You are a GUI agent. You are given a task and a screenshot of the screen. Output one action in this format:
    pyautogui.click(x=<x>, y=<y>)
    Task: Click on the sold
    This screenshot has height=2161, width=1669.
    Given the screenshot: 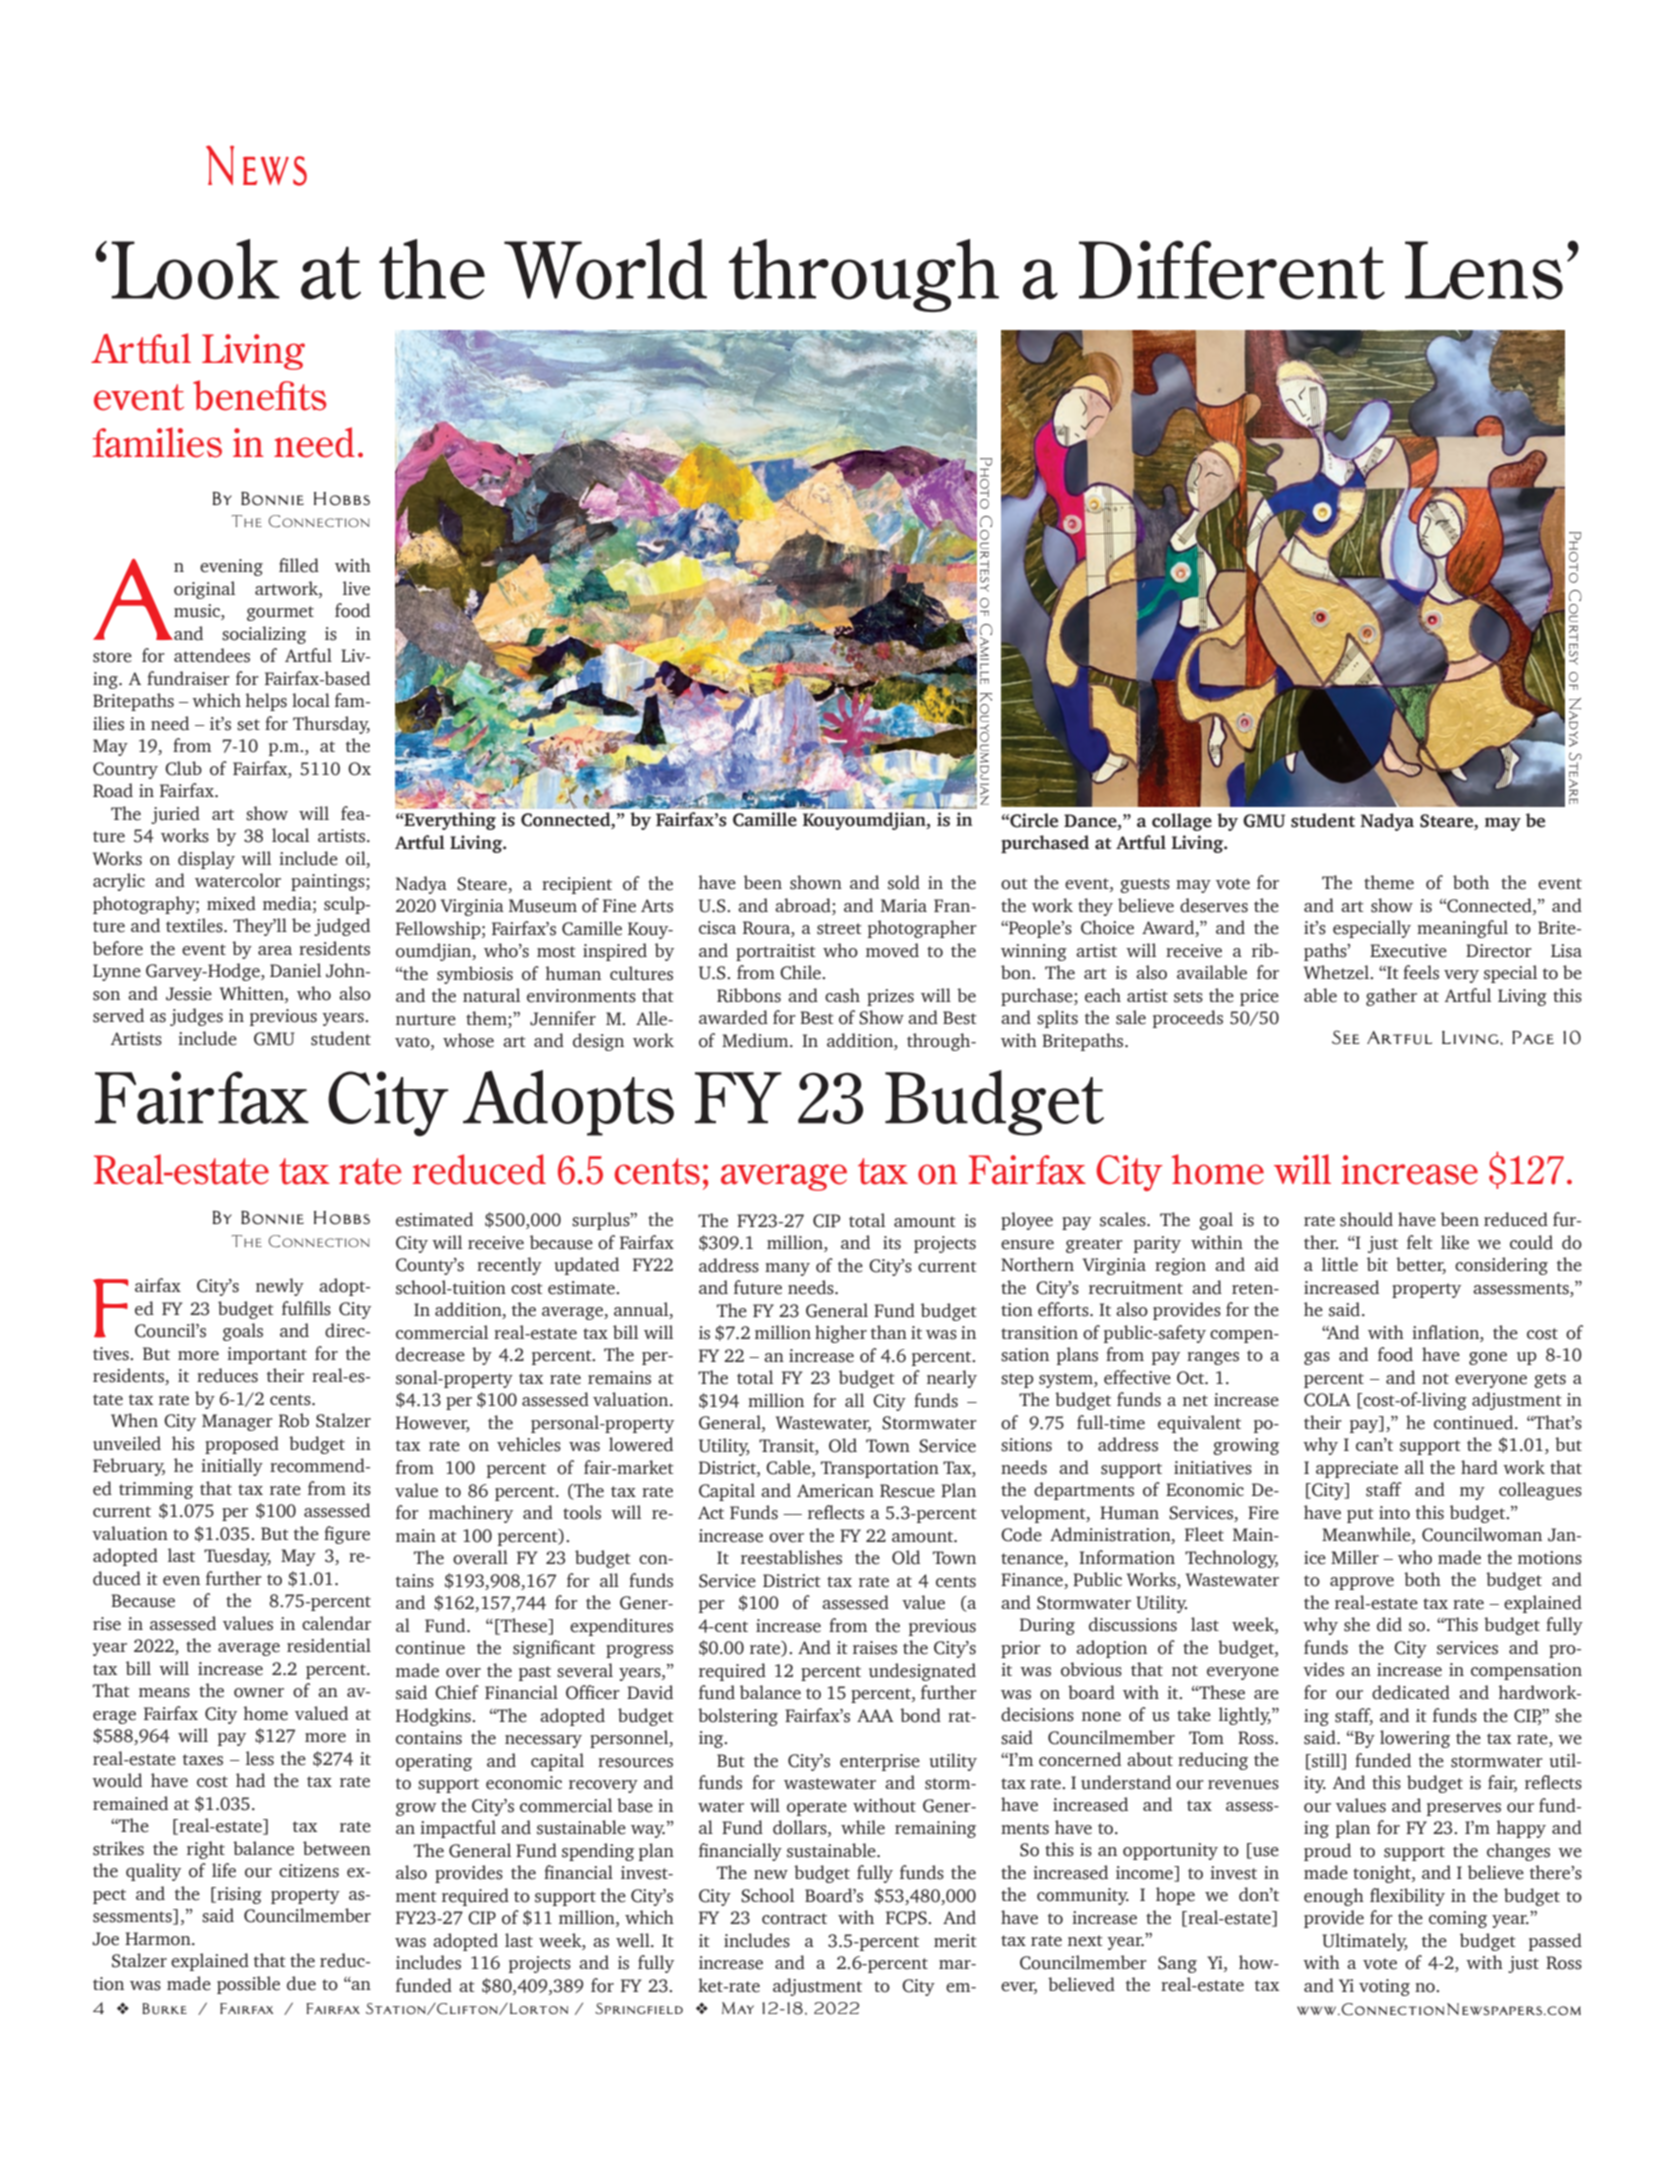 What is the action you would take?
    pyautogui.click(x=904, y=882)
